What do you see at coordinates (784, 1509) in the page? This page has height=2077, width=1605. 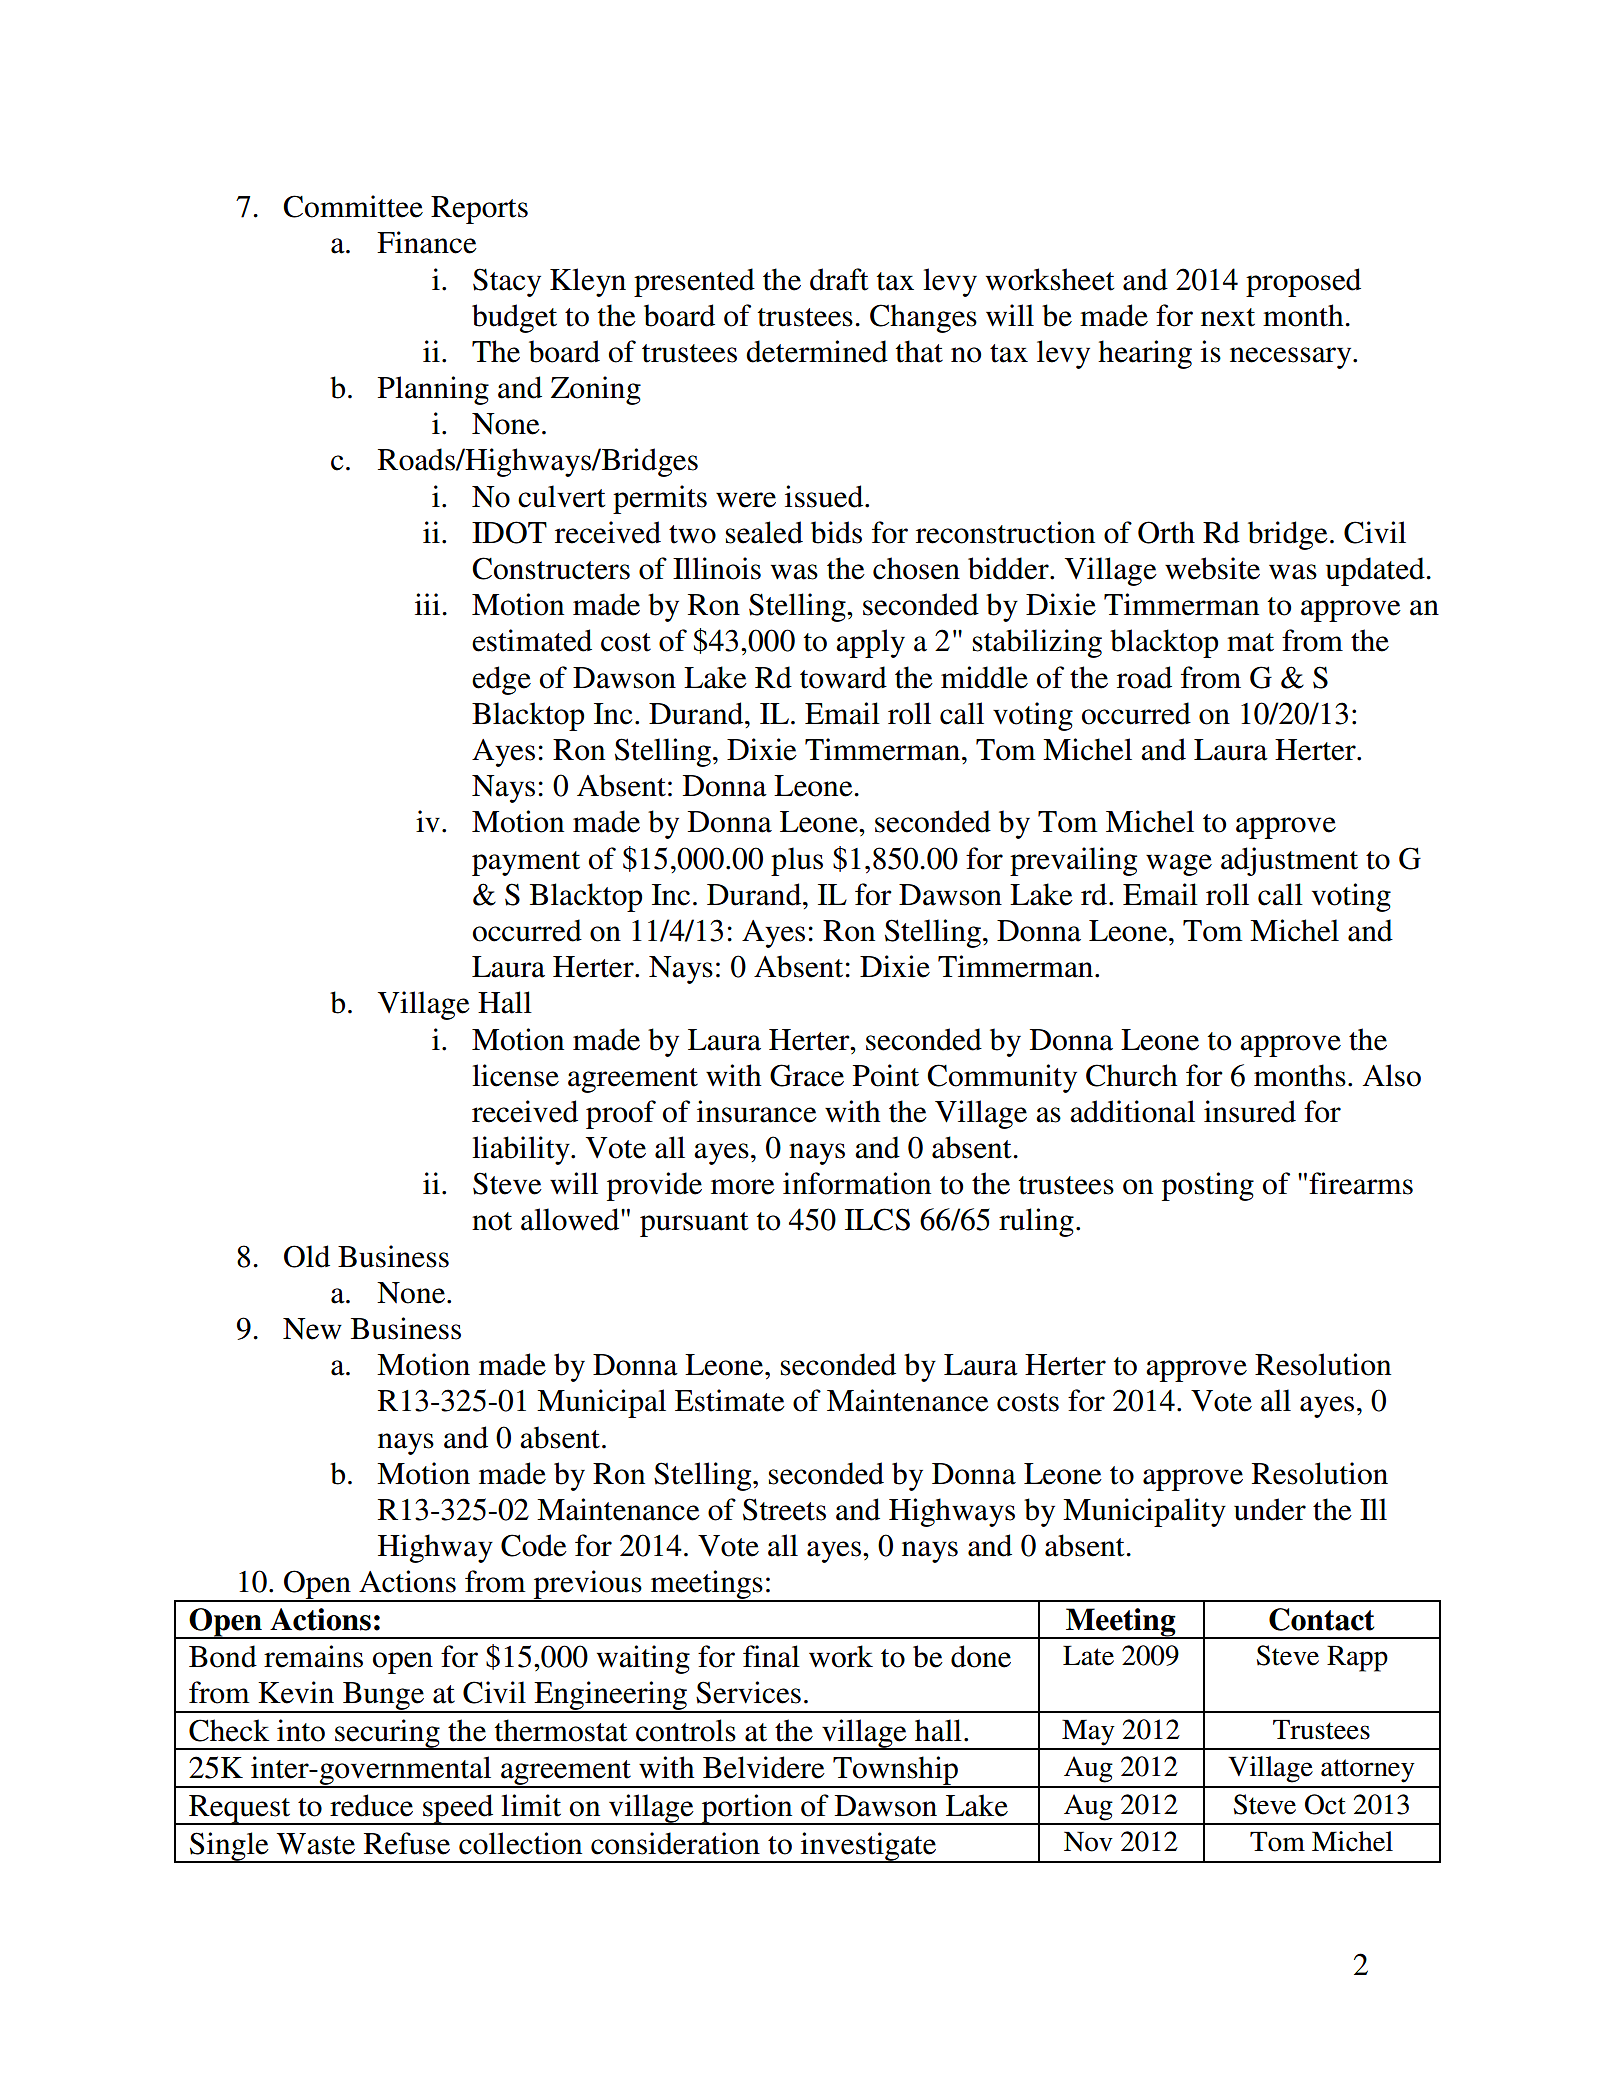 I see `Streets` at bounding box center [784, 1509].
